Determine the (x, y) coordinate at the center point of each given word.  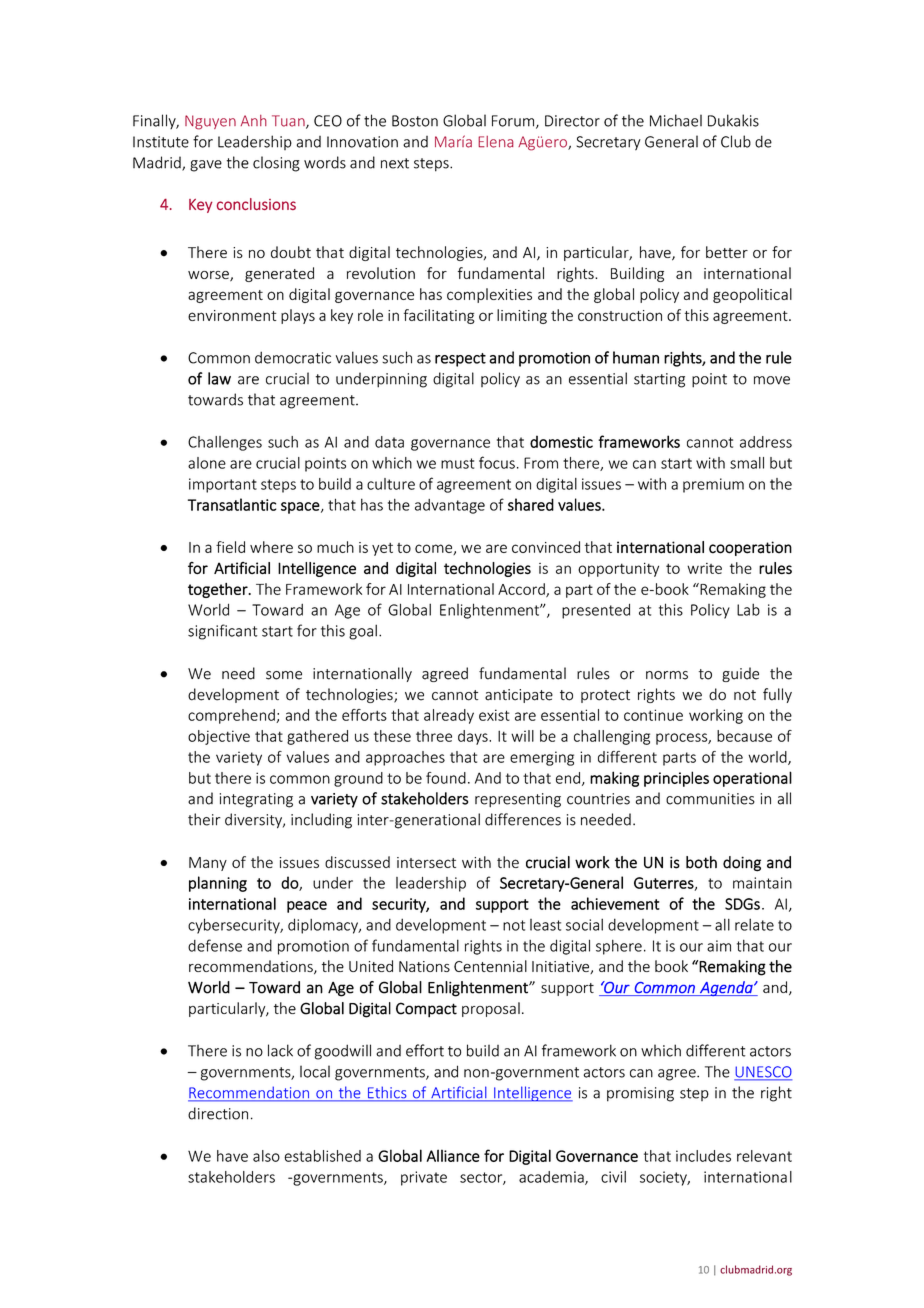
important (223, 485)
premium (713, 485)
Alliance (453, 1155)
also (266, 1156)
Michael (676, 120)
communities (710, 799)
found (446, 778)
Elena (496, 142)
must (457, 463)
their (204, 819)
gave (206, 166)
